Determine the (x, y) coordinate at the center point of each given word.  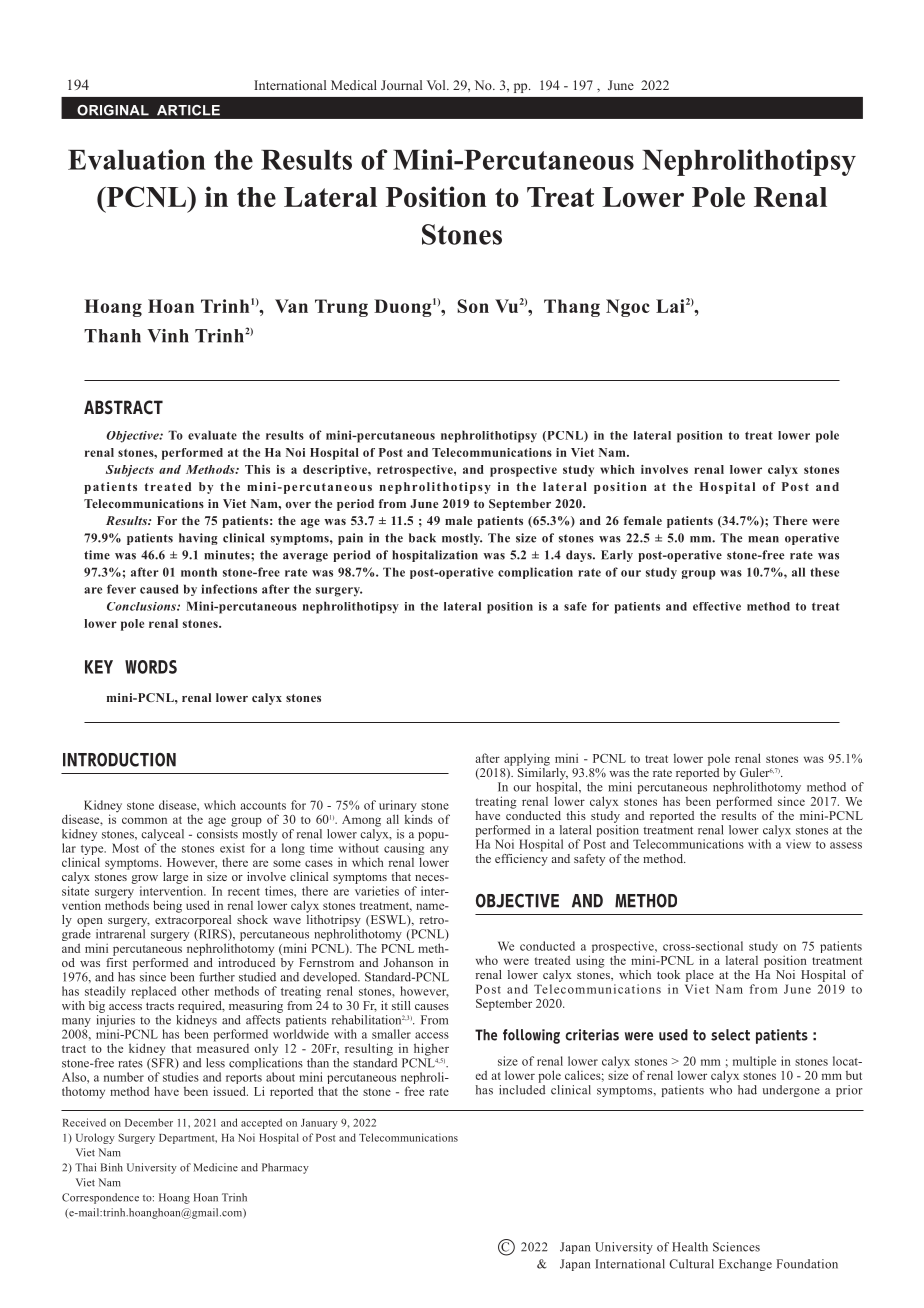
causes (432, 1007)
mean (763, 539)
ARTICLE (188, 110)
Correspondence (100, 1198)
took (668, 974)
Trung (341, 308)
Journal (401, 85)
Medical (354, 85)
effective (717, 606)
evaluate (212, 435)
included (522, 1090)
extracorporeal (193, 919)
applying (527, 759)
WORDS (151, 667)
